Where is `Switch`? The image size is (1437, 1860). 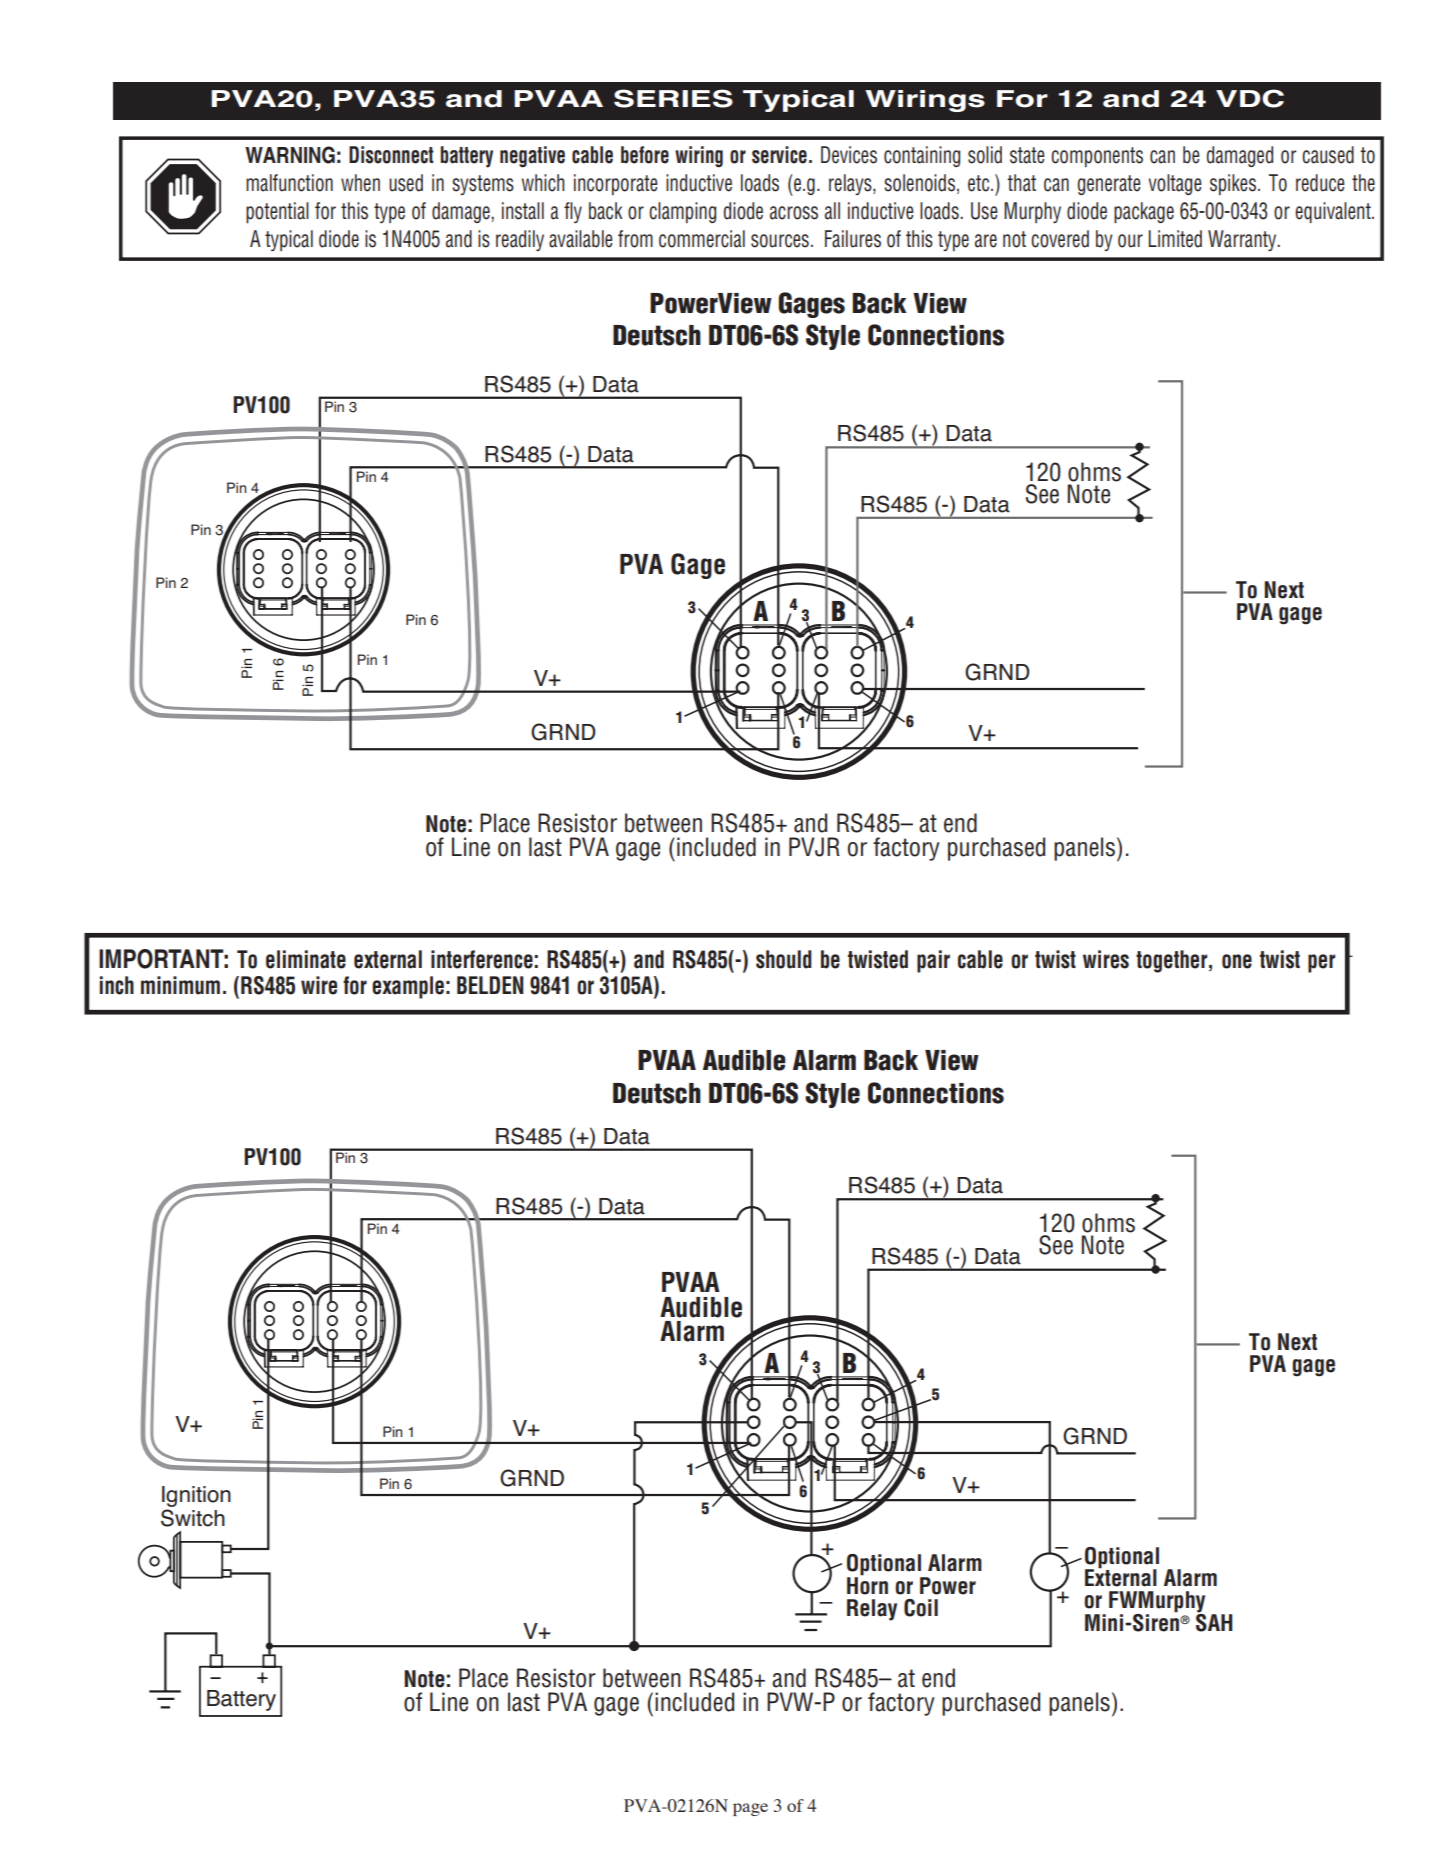 Switch is located at coordinates (193, 1518).
